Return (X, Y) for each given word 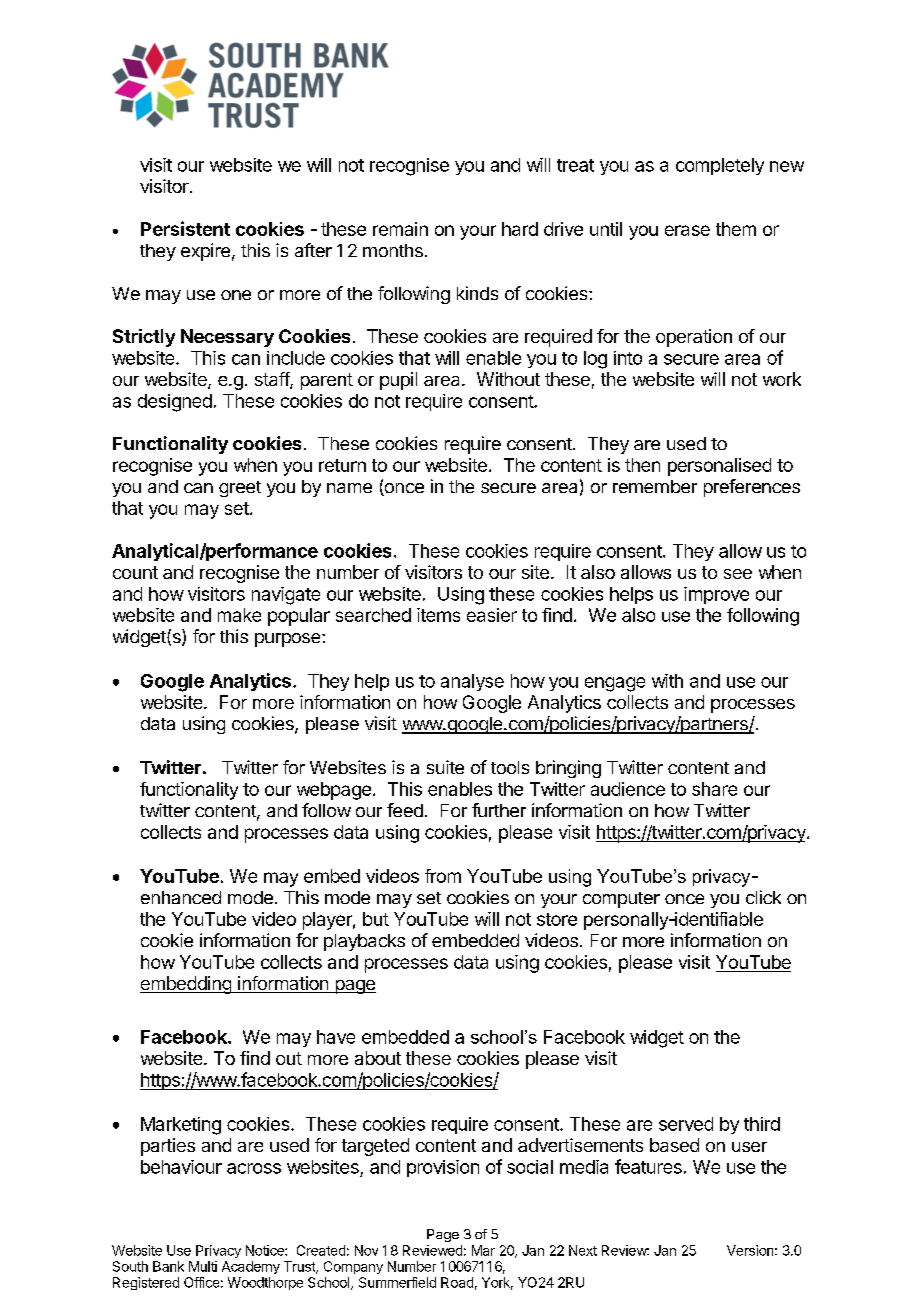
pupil (398, 381)
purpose (289, 640)
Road (457, 1282)
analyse (472, 682)
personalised (719, 467)
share (714, 789)
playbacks (364, 942)
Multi (203, 1266)
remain (400, 229)
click (763, 897)
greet (240, 489)
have (336, 1037)
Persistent (185, 228)
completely (720, 166)
